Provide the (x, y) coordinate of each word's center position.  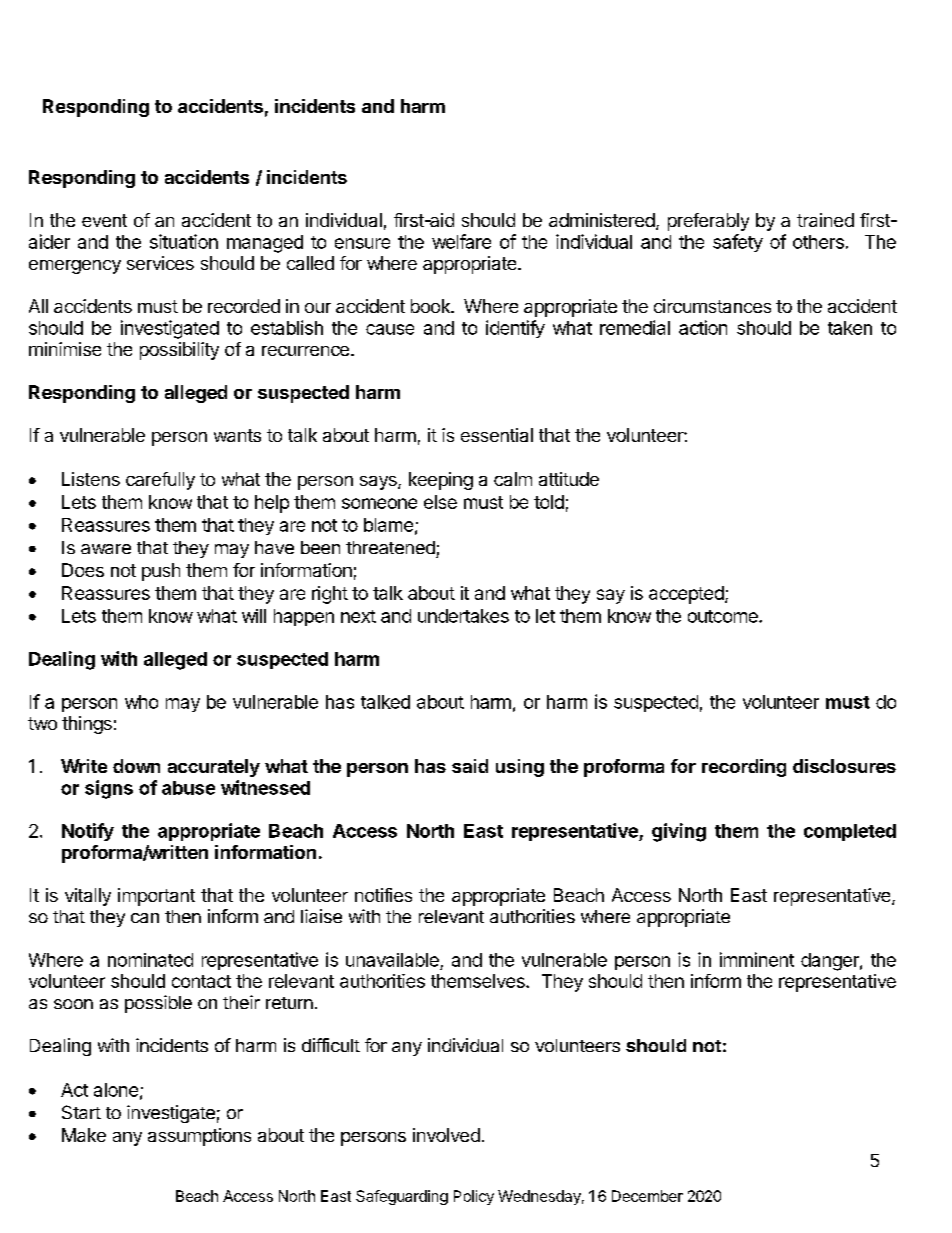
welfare (461, 241)
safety (738, 243)
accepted (686, 595)
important (156, 897)
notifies (383, 895)
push (161, 572)
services (160, 263)
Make (84, 1135)
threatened (390, 547)
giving (679, 832)
